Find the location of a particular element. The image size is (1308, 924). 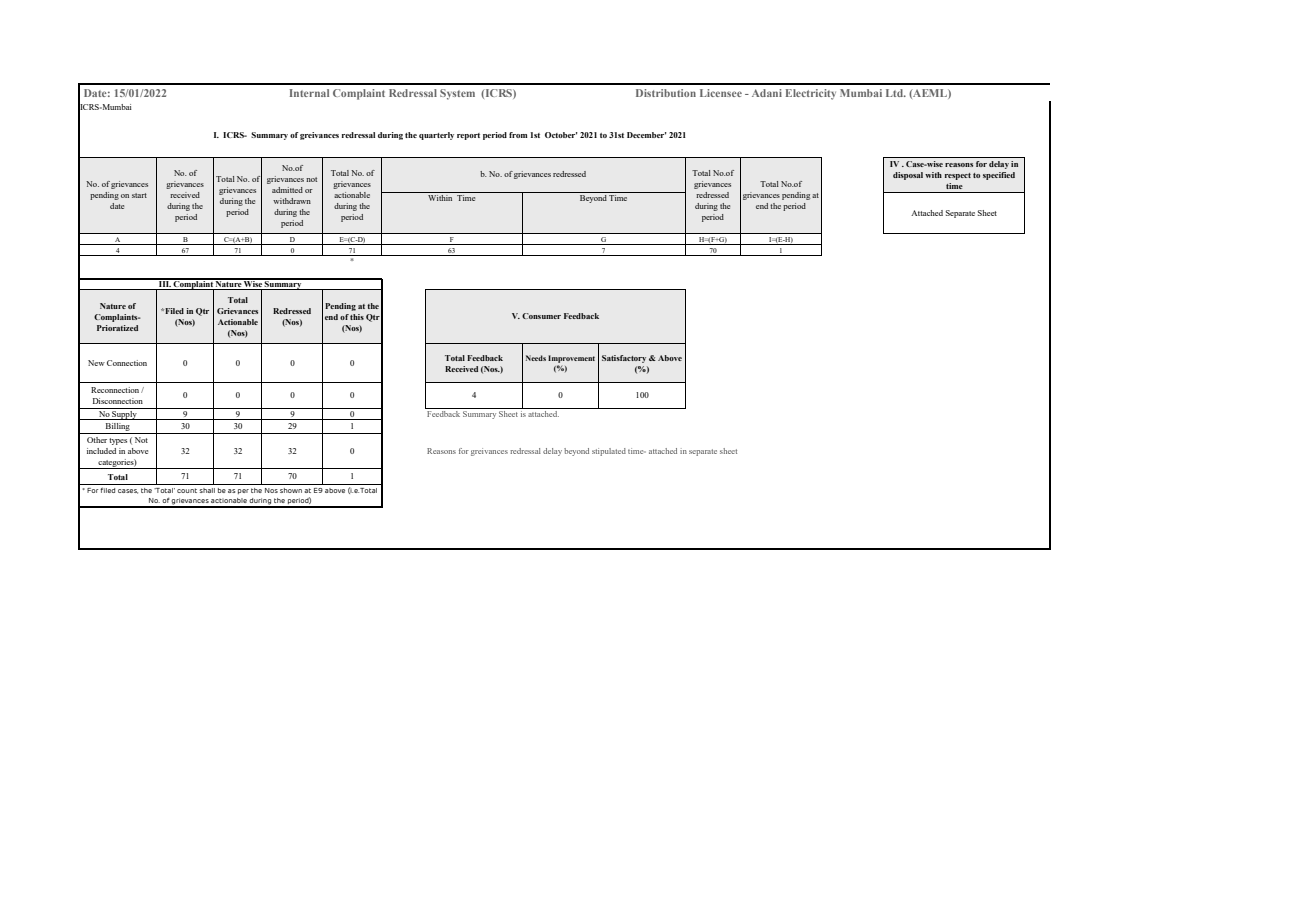

System is located at coordinates (457, 94).
